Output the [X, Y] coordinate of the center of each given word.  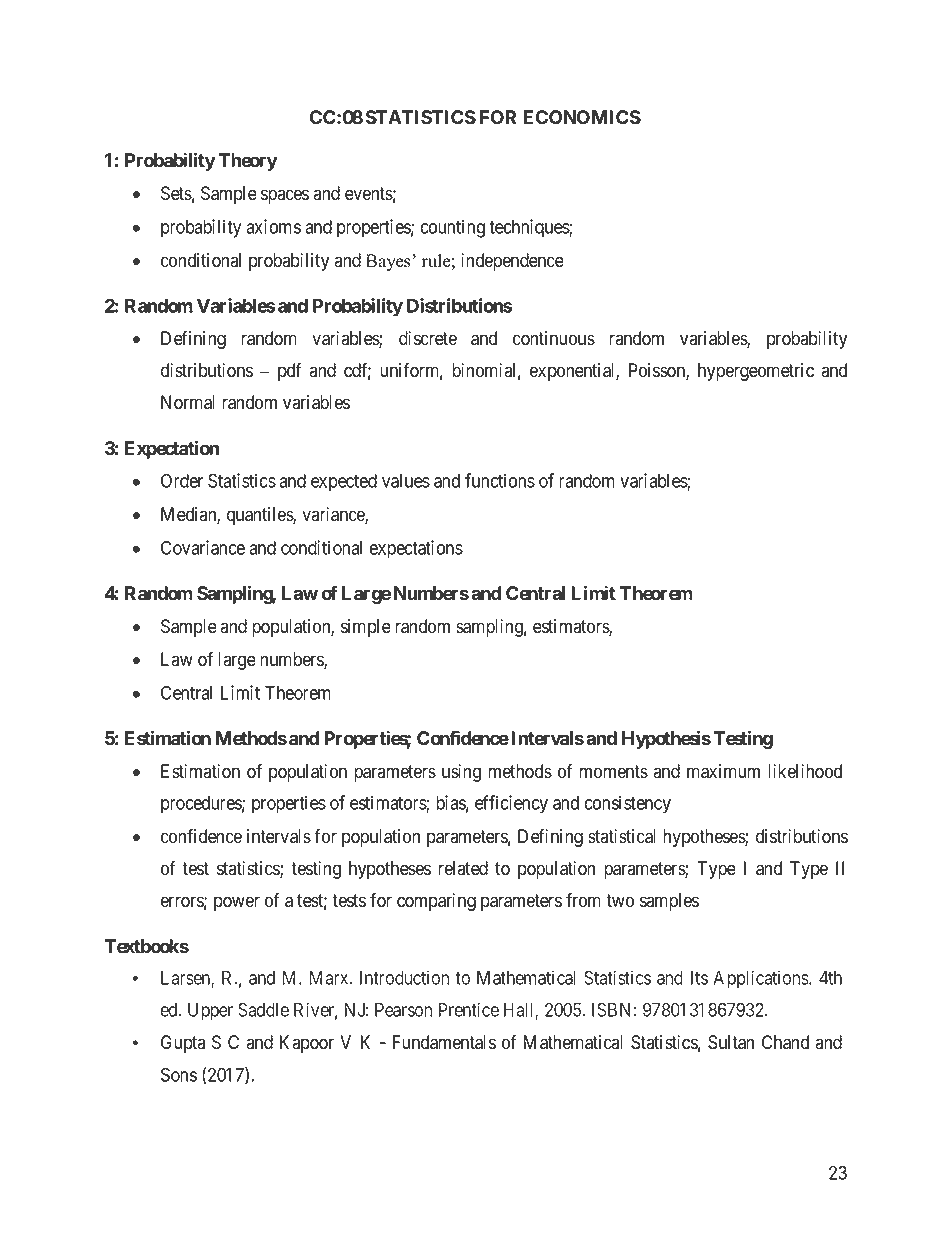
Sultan [731, 1042]
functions [500, 480]
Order [182, 480]
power [237, 903]
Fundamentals [444, 1042]
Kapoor [307, 1044]
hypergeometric [756, 372]
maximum [723, 771]
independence [512, 262]
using [461, 773]
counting [453, 228]
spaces [285, 196]
